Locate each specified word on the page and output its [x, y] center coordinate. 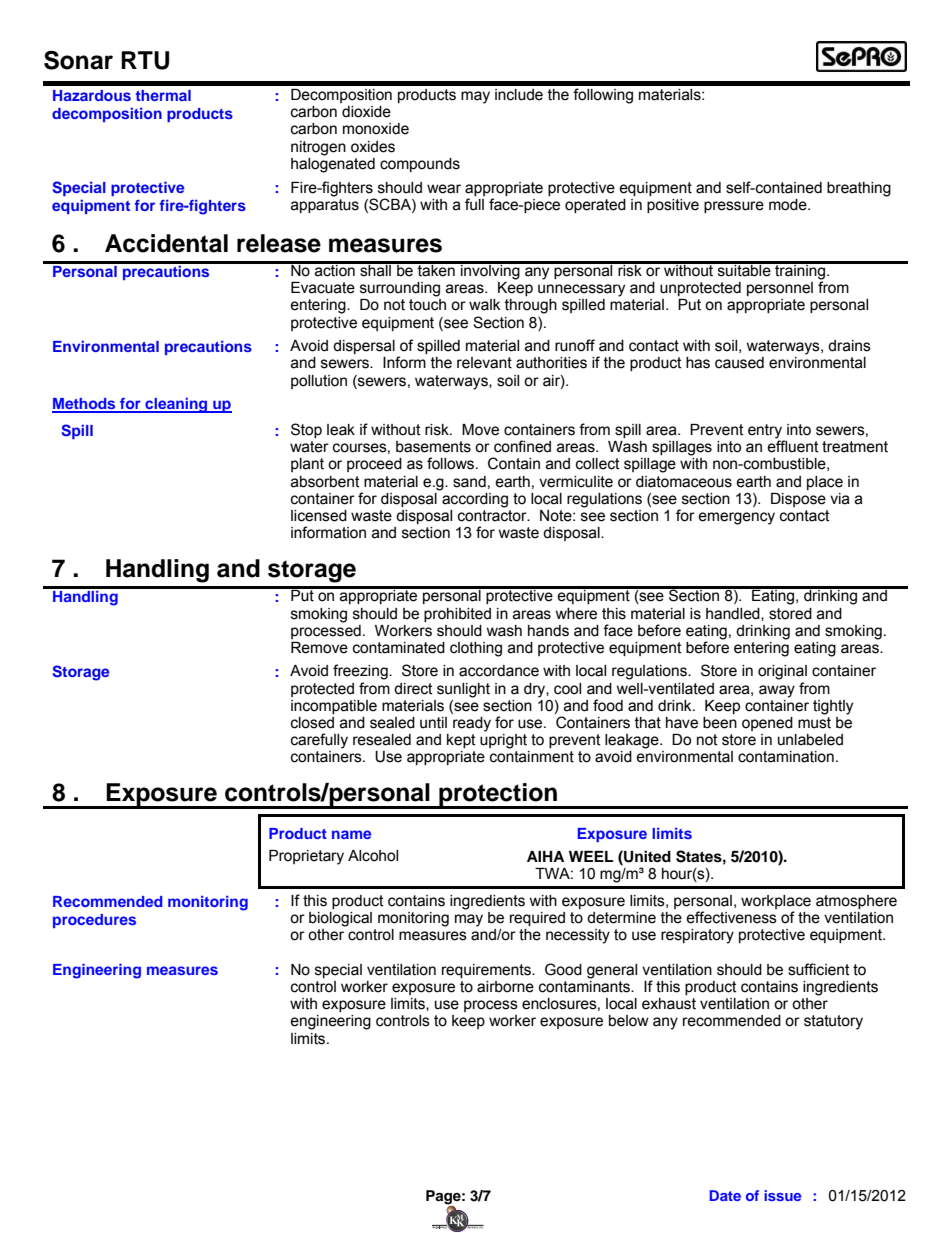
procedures [94, 921]
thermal [163, 95]
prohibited [457, 615]
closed [312, 723]
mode [789, 205]
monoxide [376, 129]
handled [734, 614]
